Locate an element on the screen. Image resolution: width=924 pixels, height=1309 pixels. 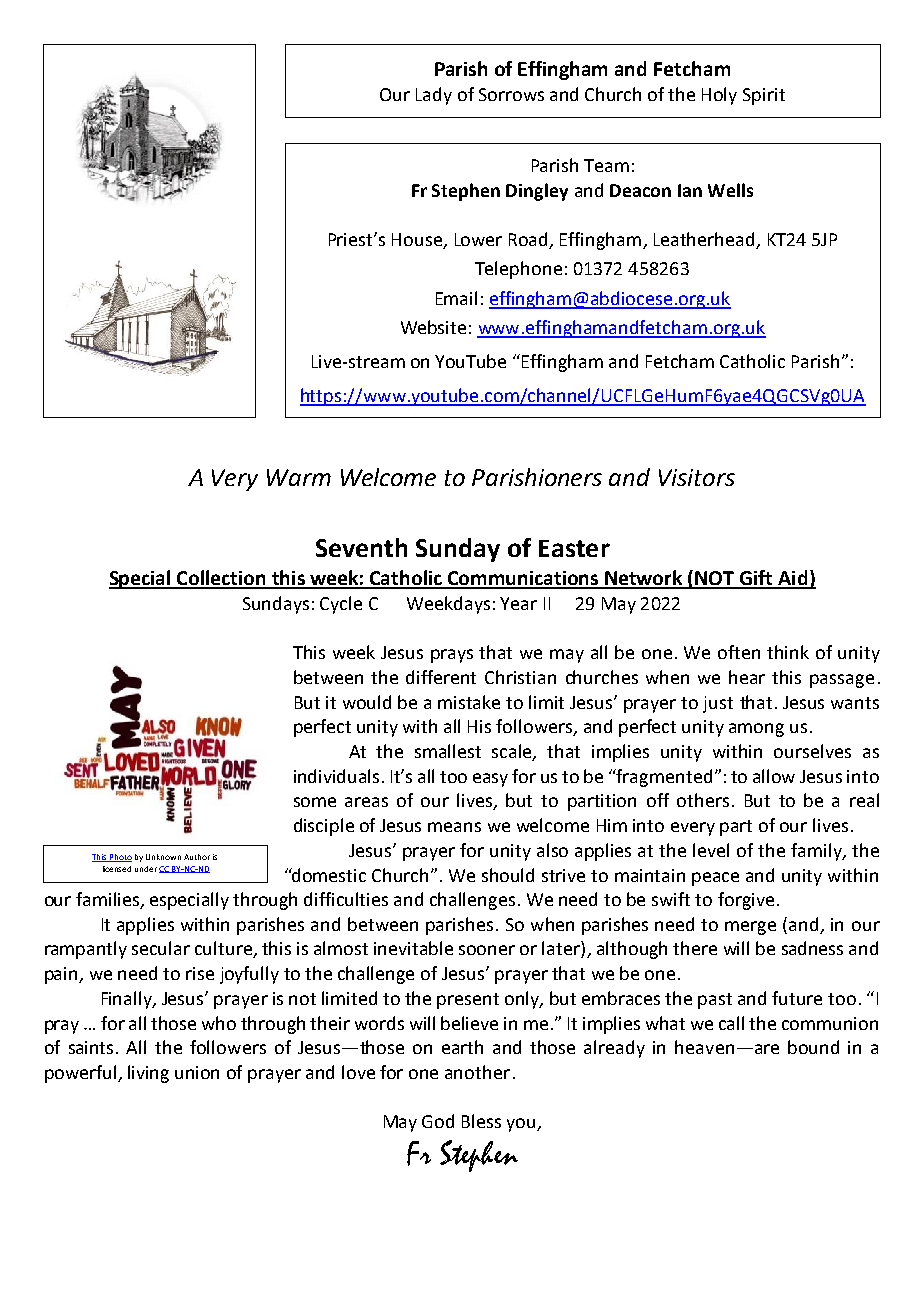
Spirit is located at coordinates (764, 96).
